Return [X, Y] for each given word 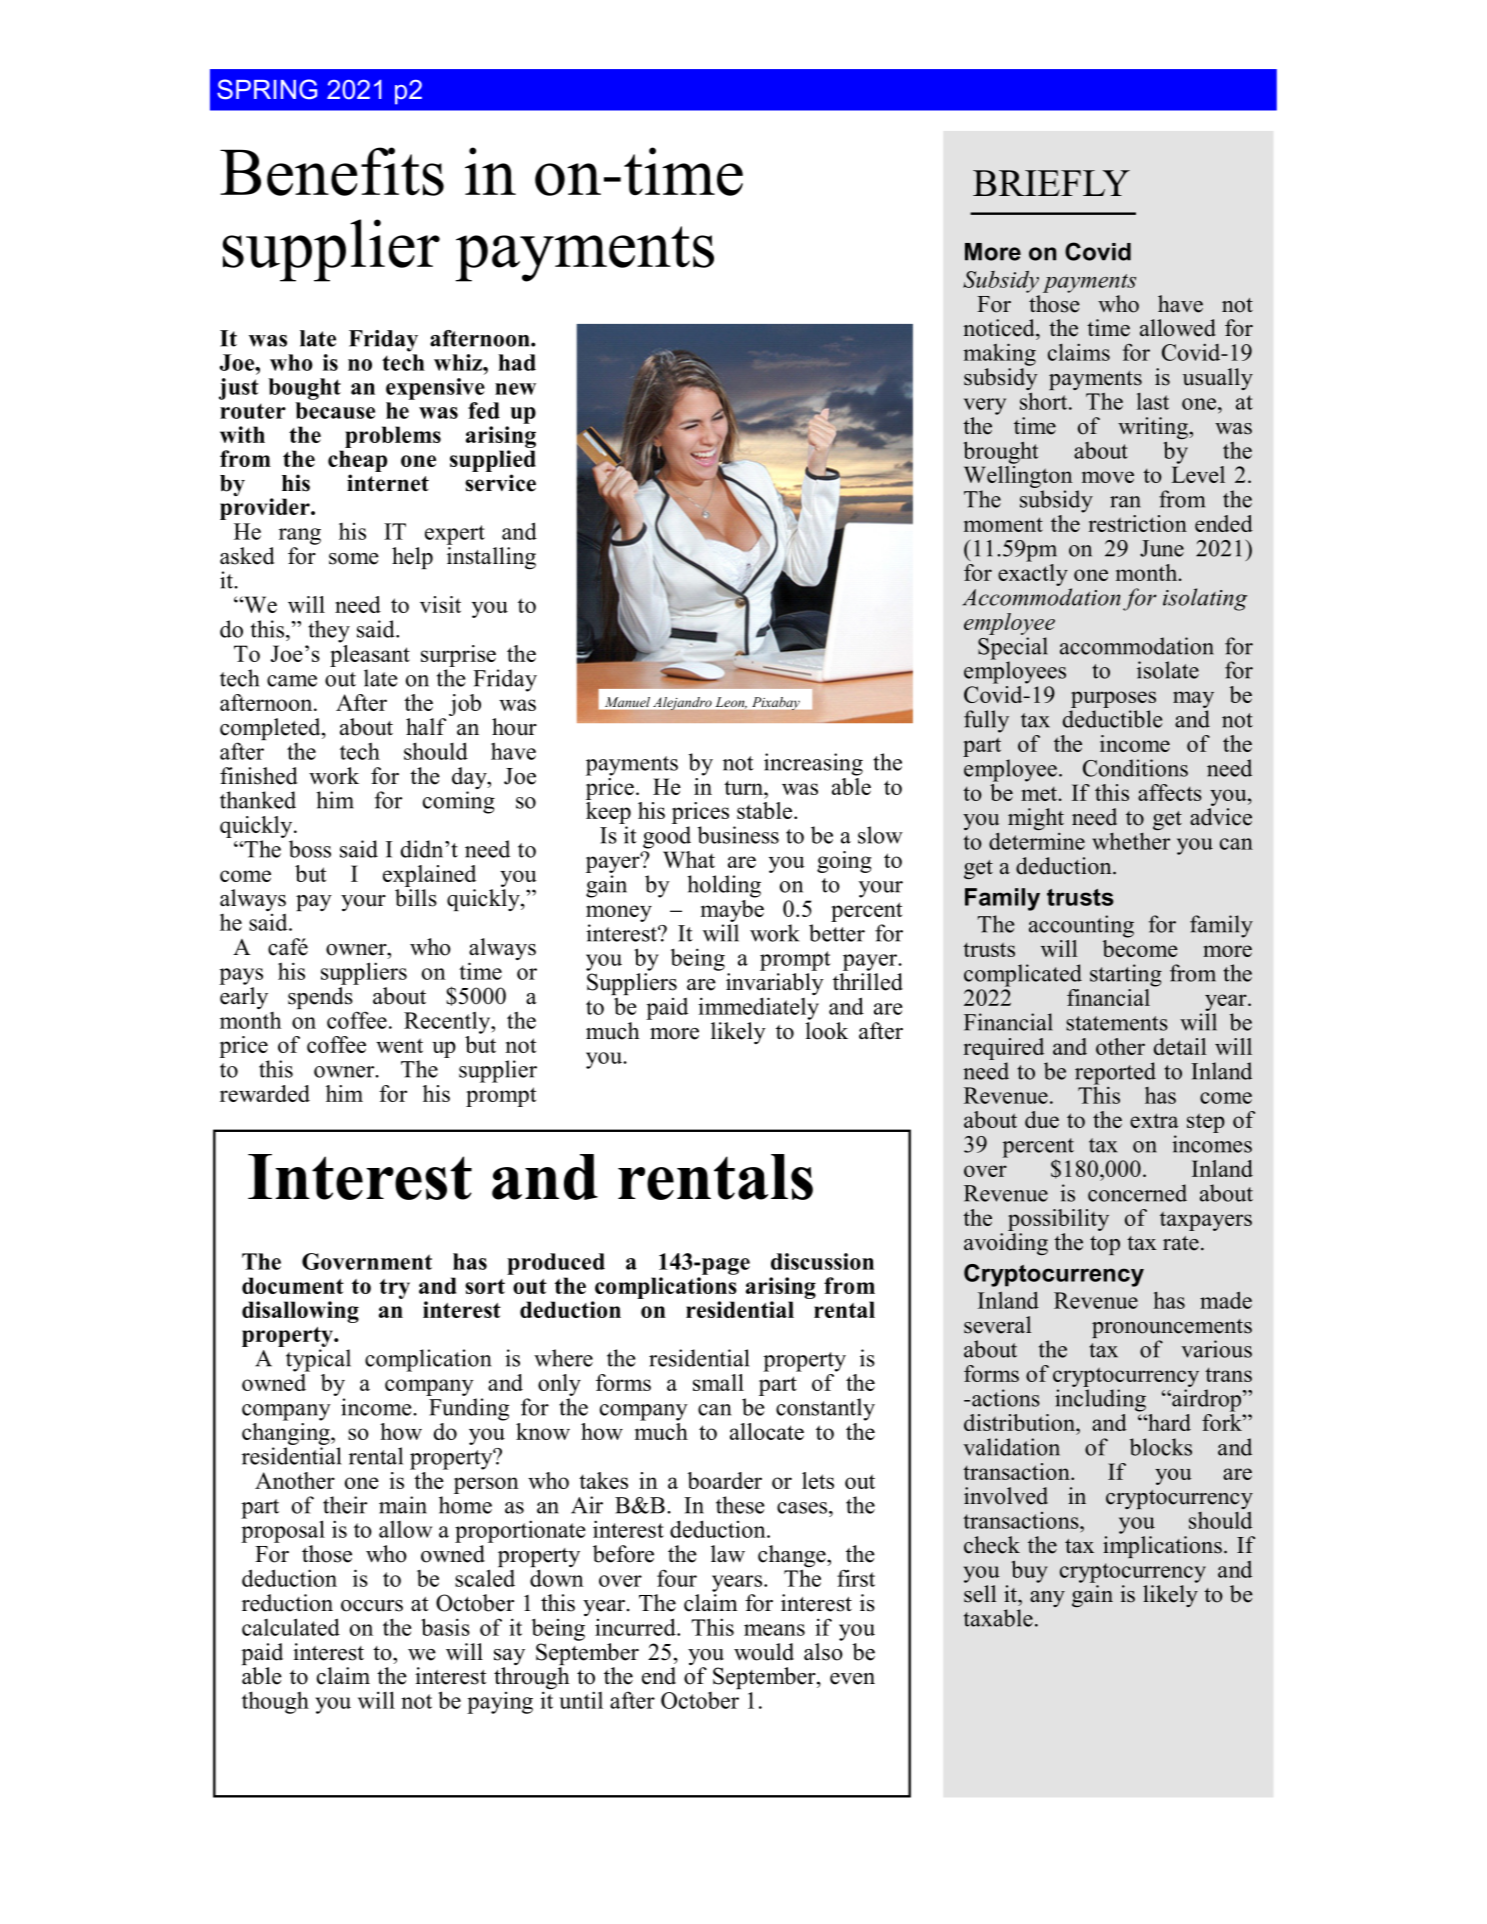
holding [724, 886]
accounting [1081, 926]
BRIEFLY [1051, 183]
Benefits [332, 171]
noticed [1000, 328]
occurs [372, 1606]
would [764, 1652]
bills [416, 898]
